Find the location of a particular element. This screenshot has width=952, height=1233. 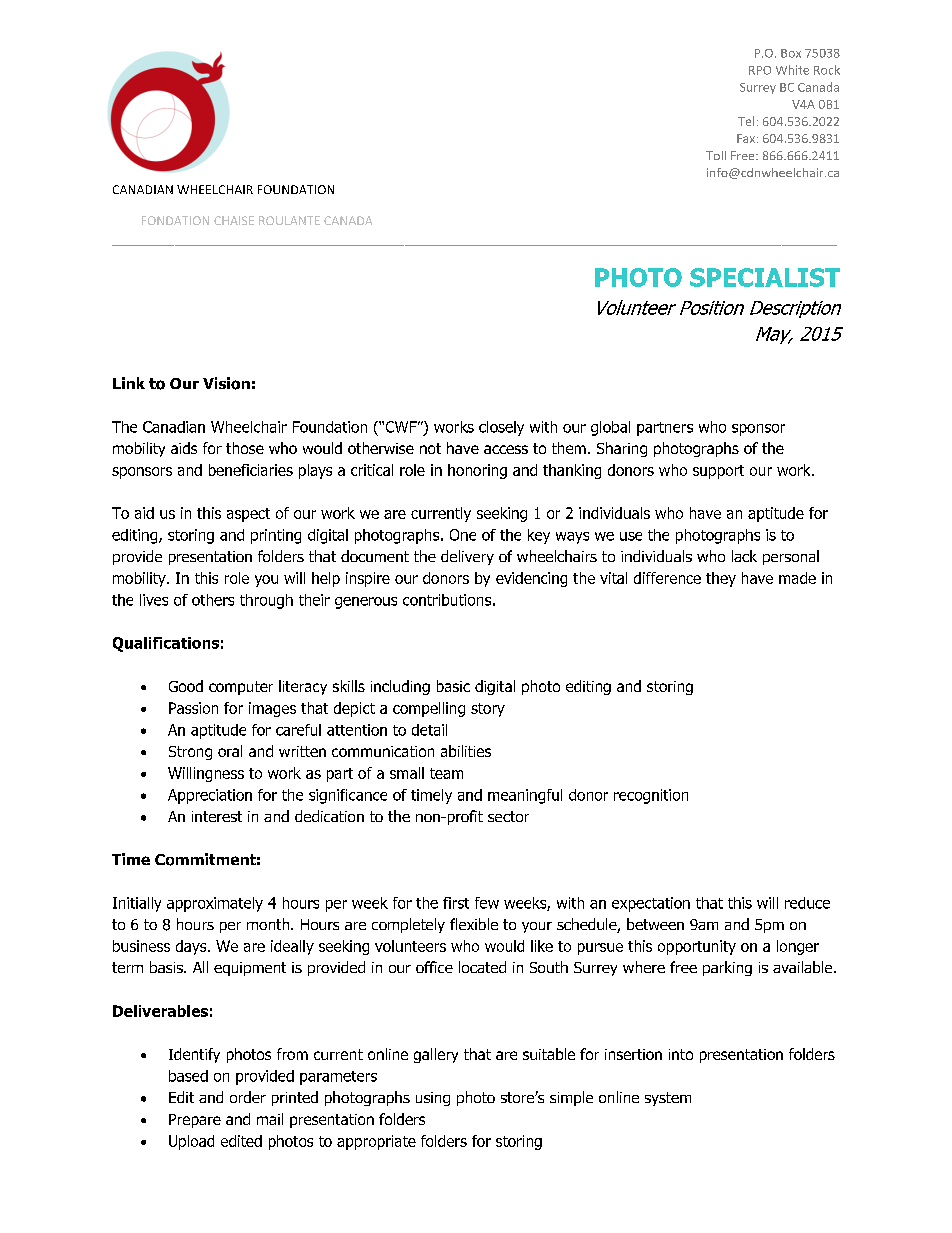

others is located at coordinates (213, 600).
